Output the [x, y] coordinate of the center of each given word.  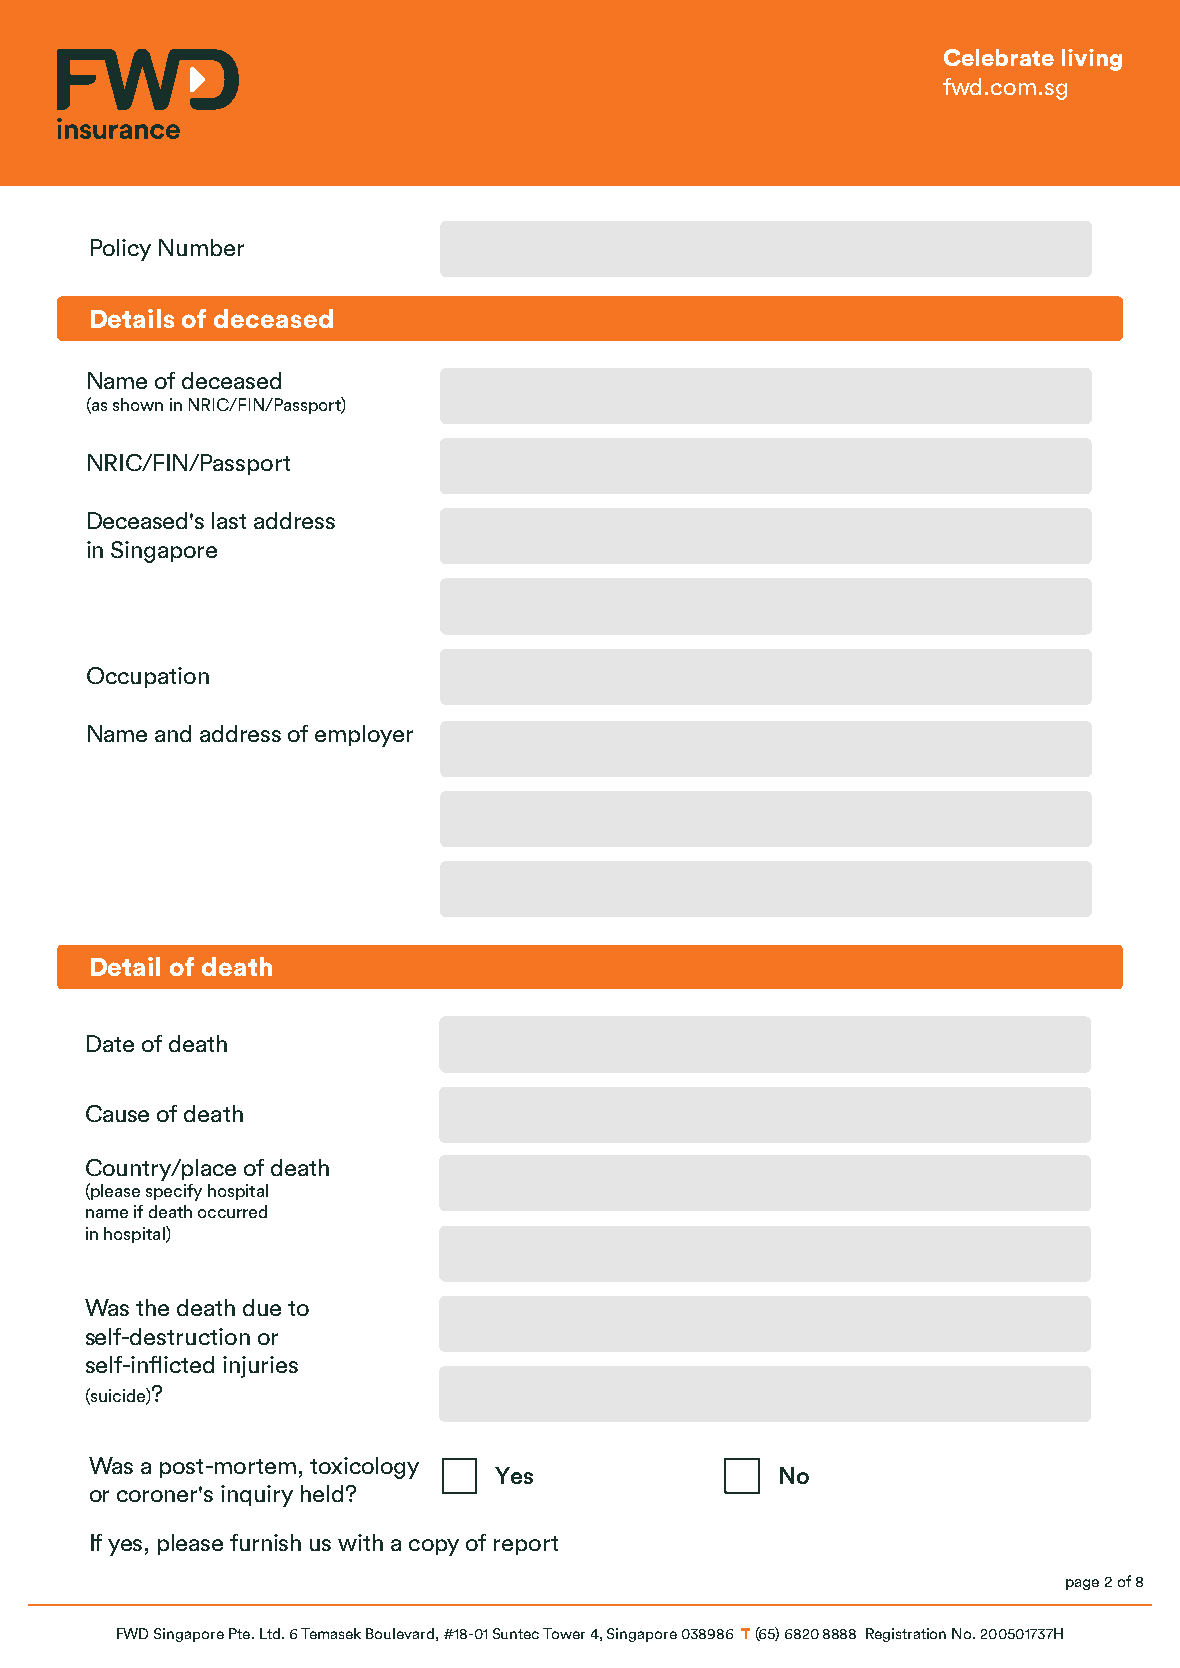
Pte [241, 1633]
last [229, 520]
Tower [564, 1633]
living [1092, 60]
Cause [117, 1113]
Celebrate [999, 57]
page [1082, 1584]
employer [364, 736]
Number [201, 247]
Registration [906, 1635]
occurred [232, 1211]
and [173, 733]
